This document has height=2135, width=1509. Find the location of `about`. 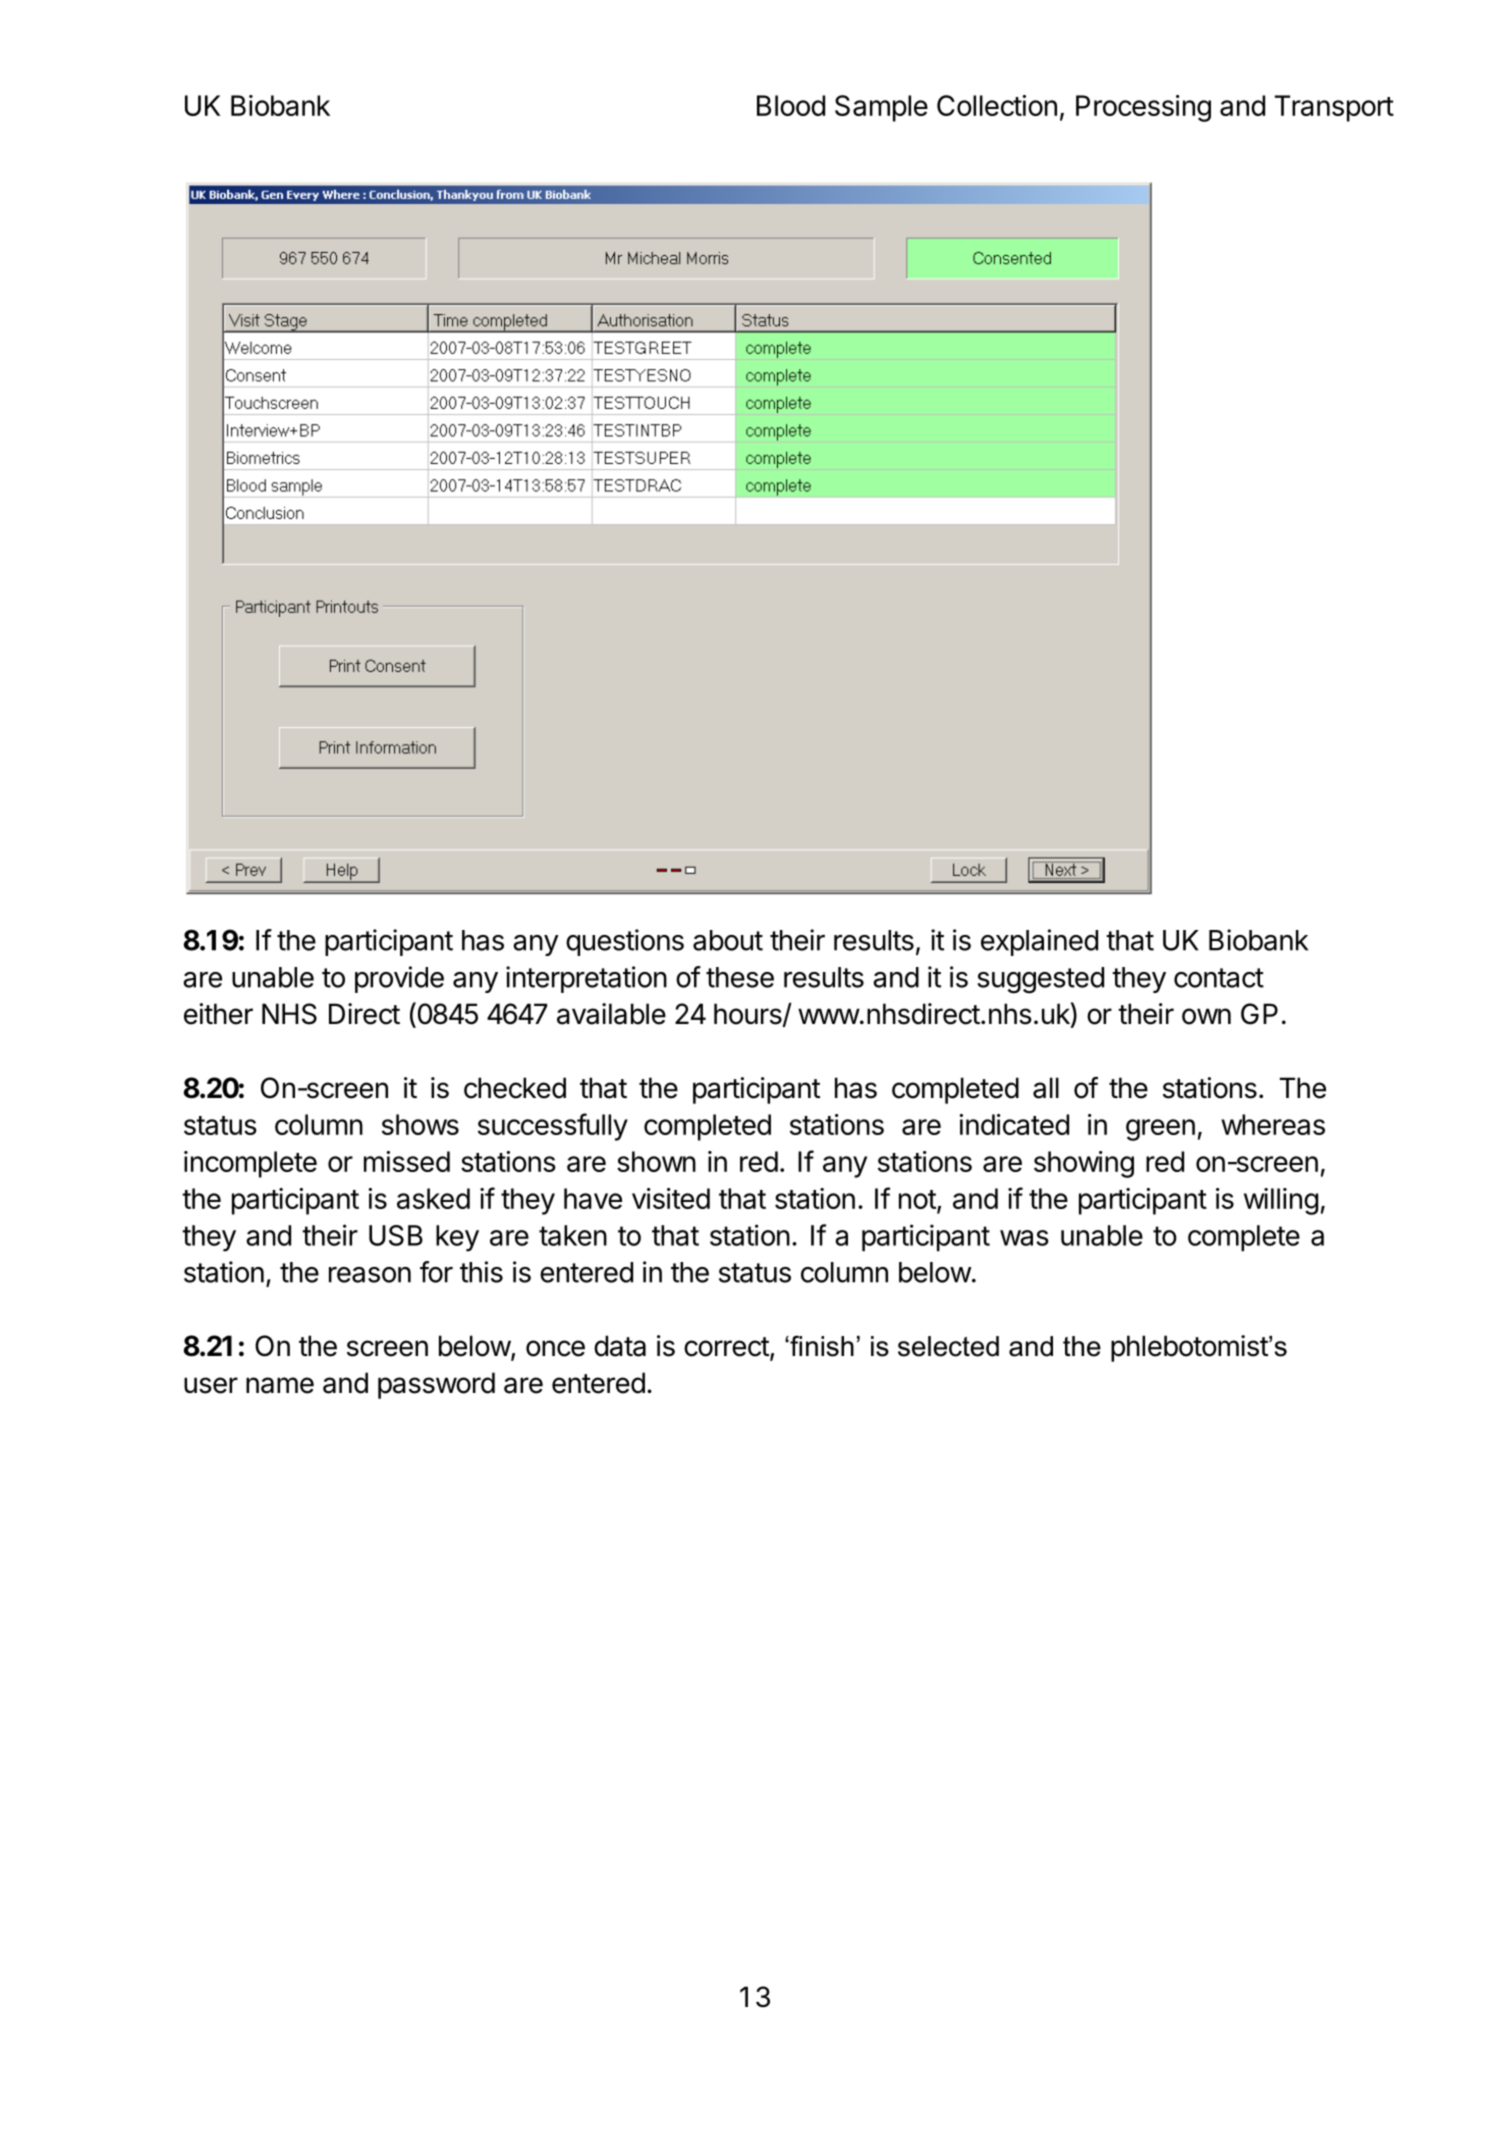

about is located at coordinates (728, 940).
